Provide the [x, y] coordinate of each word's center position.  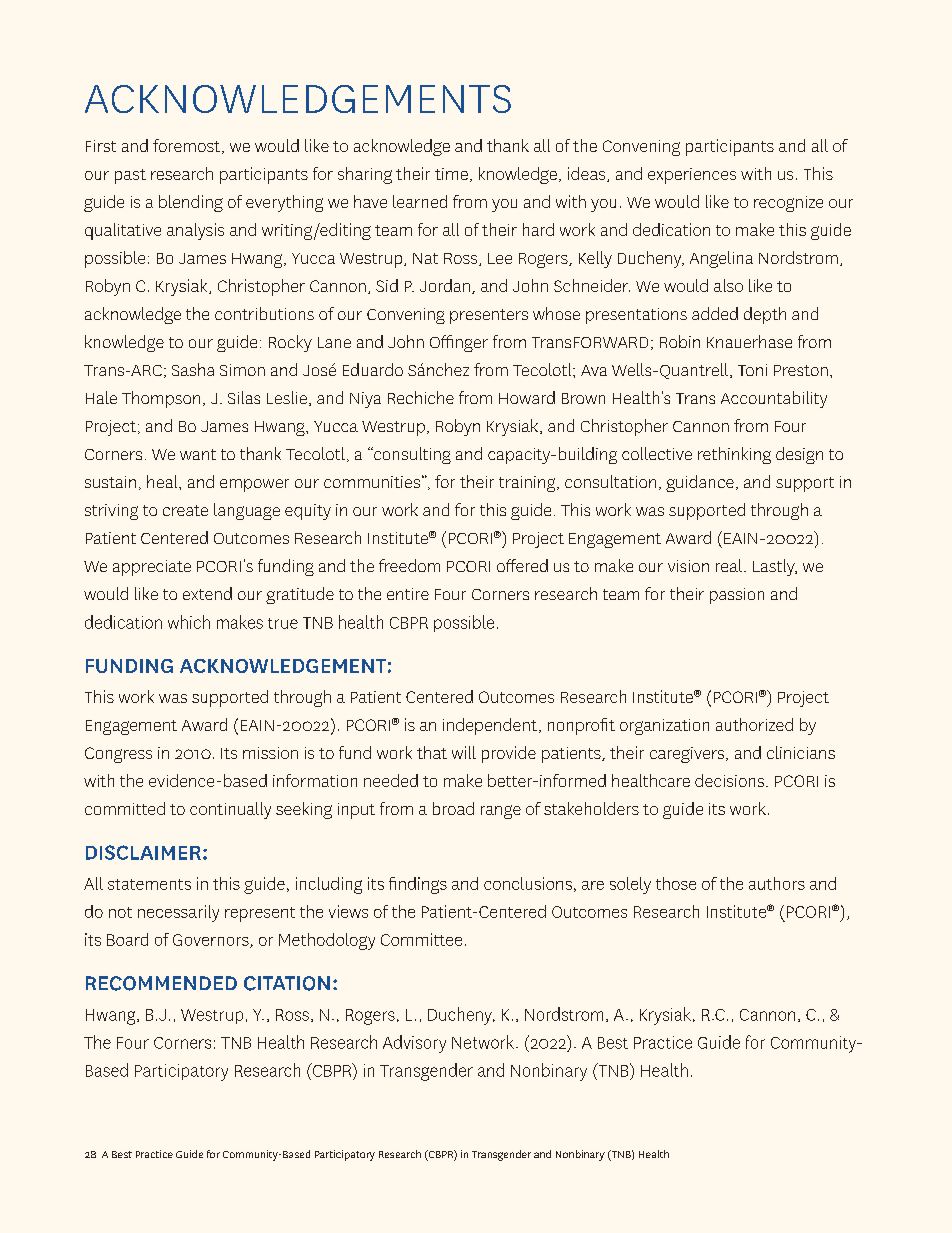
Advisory [414, 1044]
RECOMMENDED [161, 983]
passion [737, 596]
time [451, 174]
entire [408, 594]
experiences [692, 176]
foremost [186, 145]
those [676, 883]
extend [207, 593]
